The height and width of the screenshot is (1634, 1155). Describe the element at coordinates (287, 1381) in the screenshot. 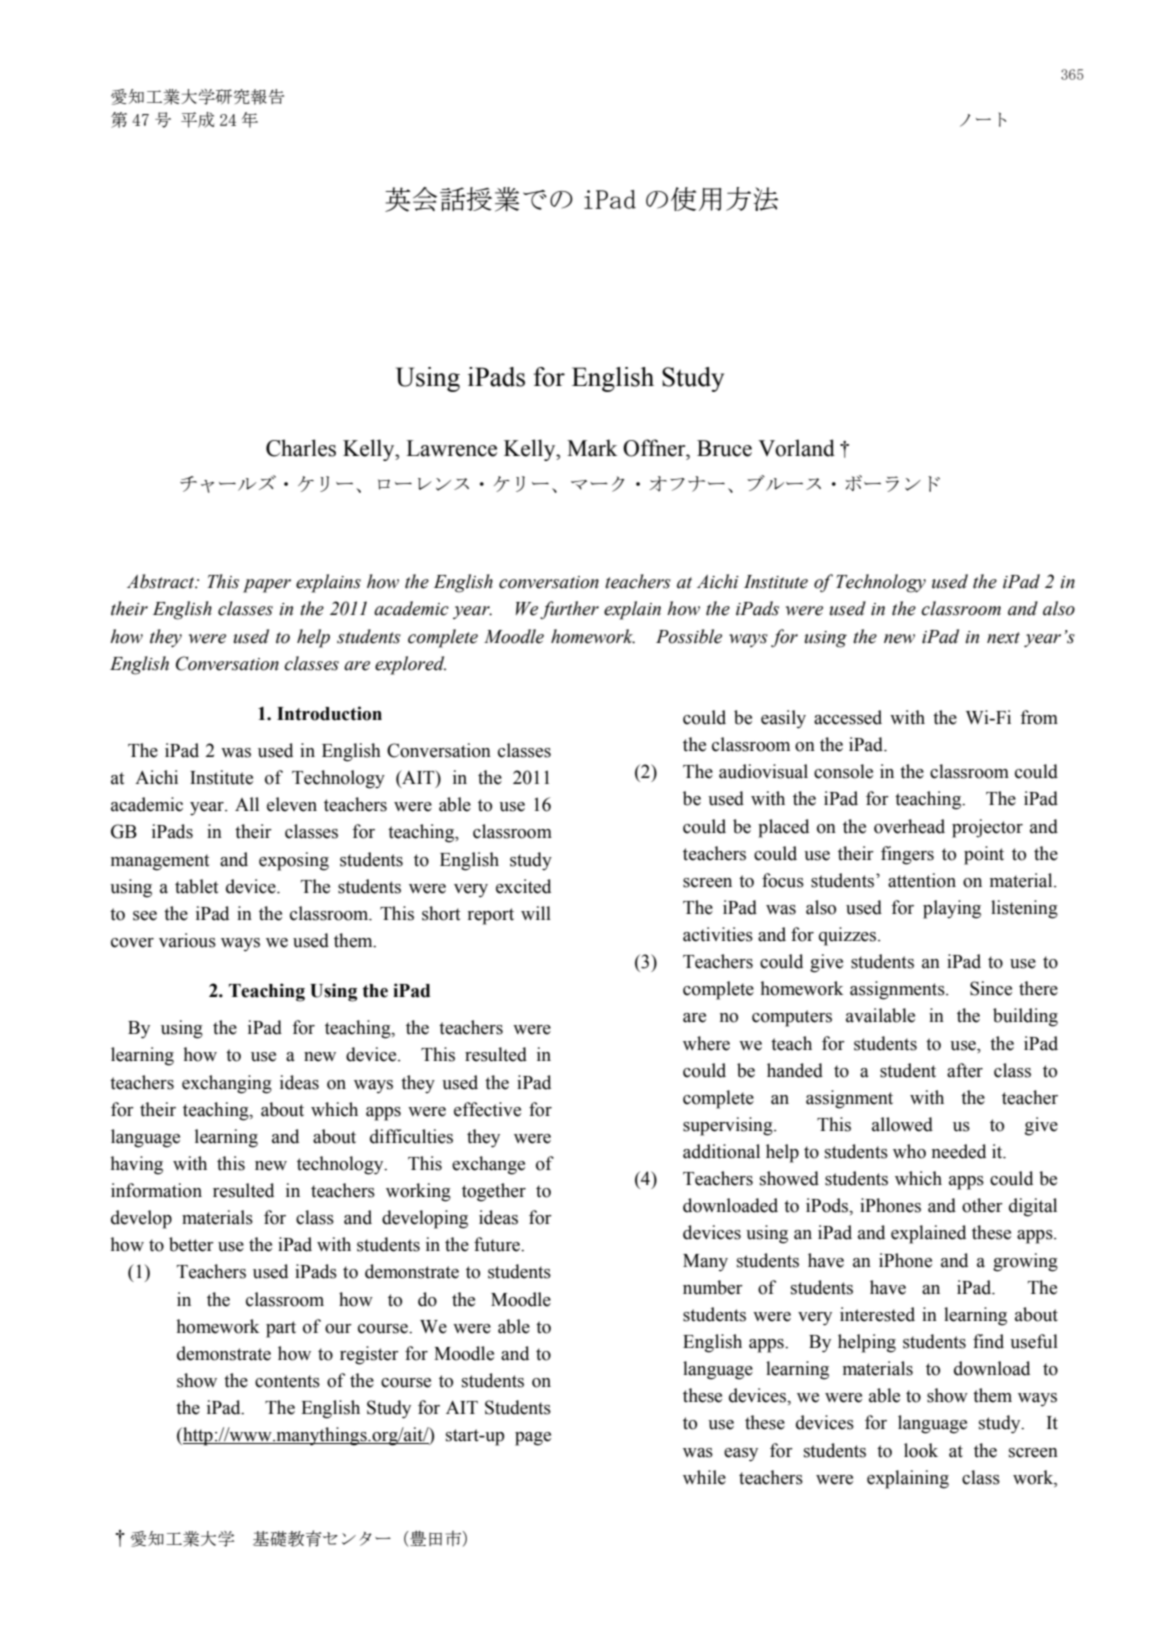

I see `contents` at that location.
